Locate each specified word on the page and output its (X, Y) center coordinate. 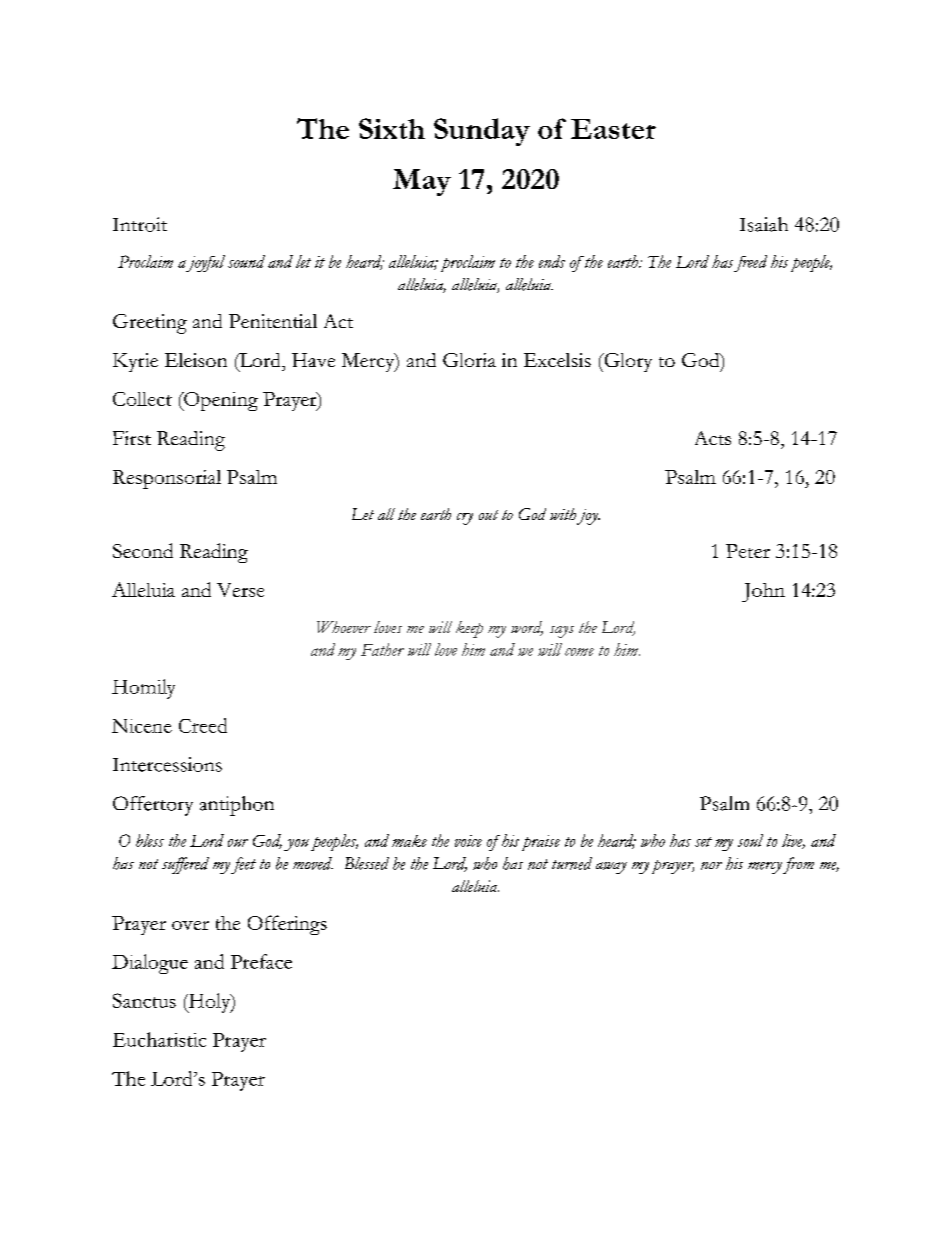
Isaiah (764, 224)
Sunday (482, 132)
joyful (205, 263)
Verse (240, 590)
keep (469, 629)
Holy (209, 1003)
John (763, 592)
